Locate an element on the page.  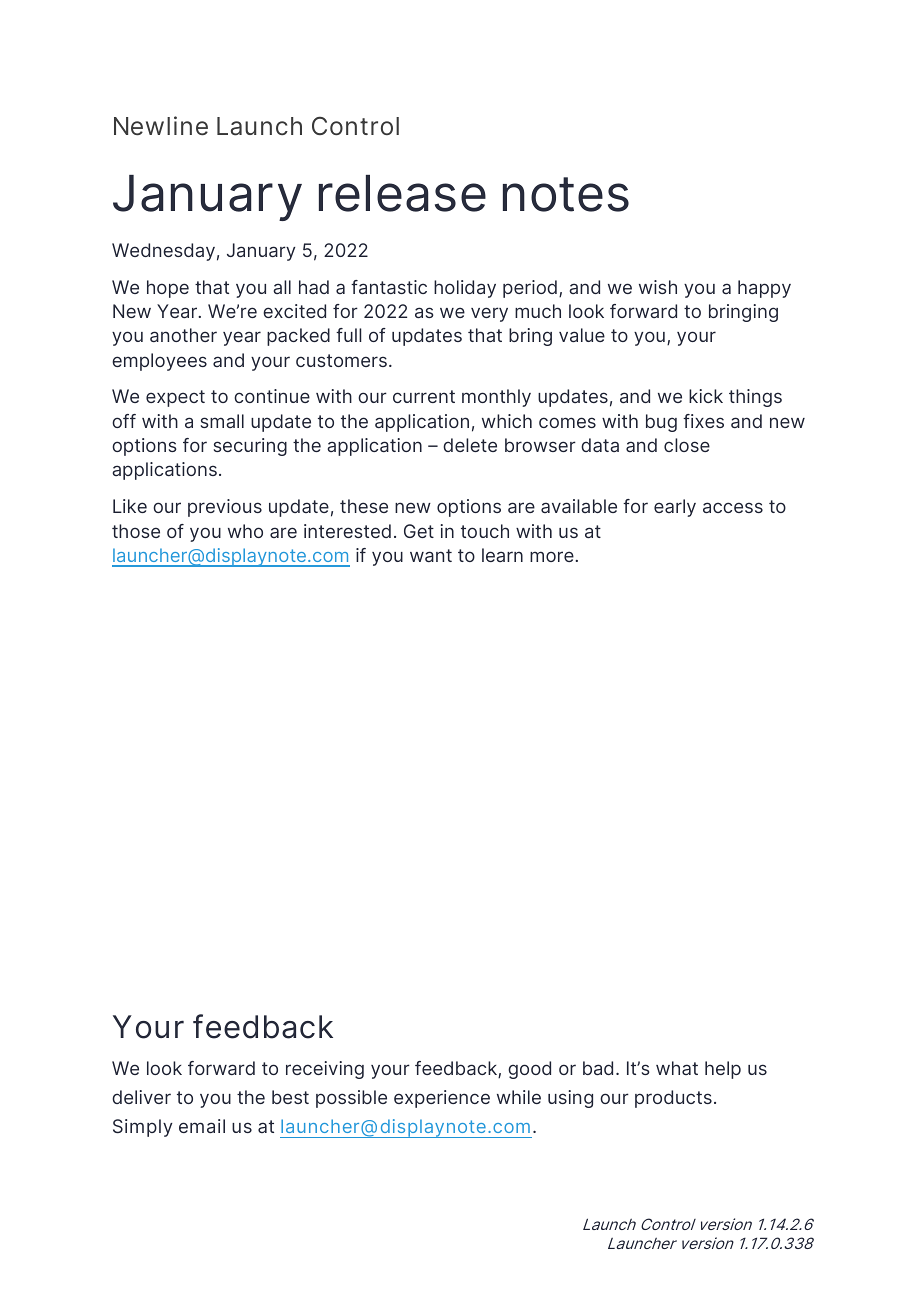
release is located at coordinates (402, 193).
